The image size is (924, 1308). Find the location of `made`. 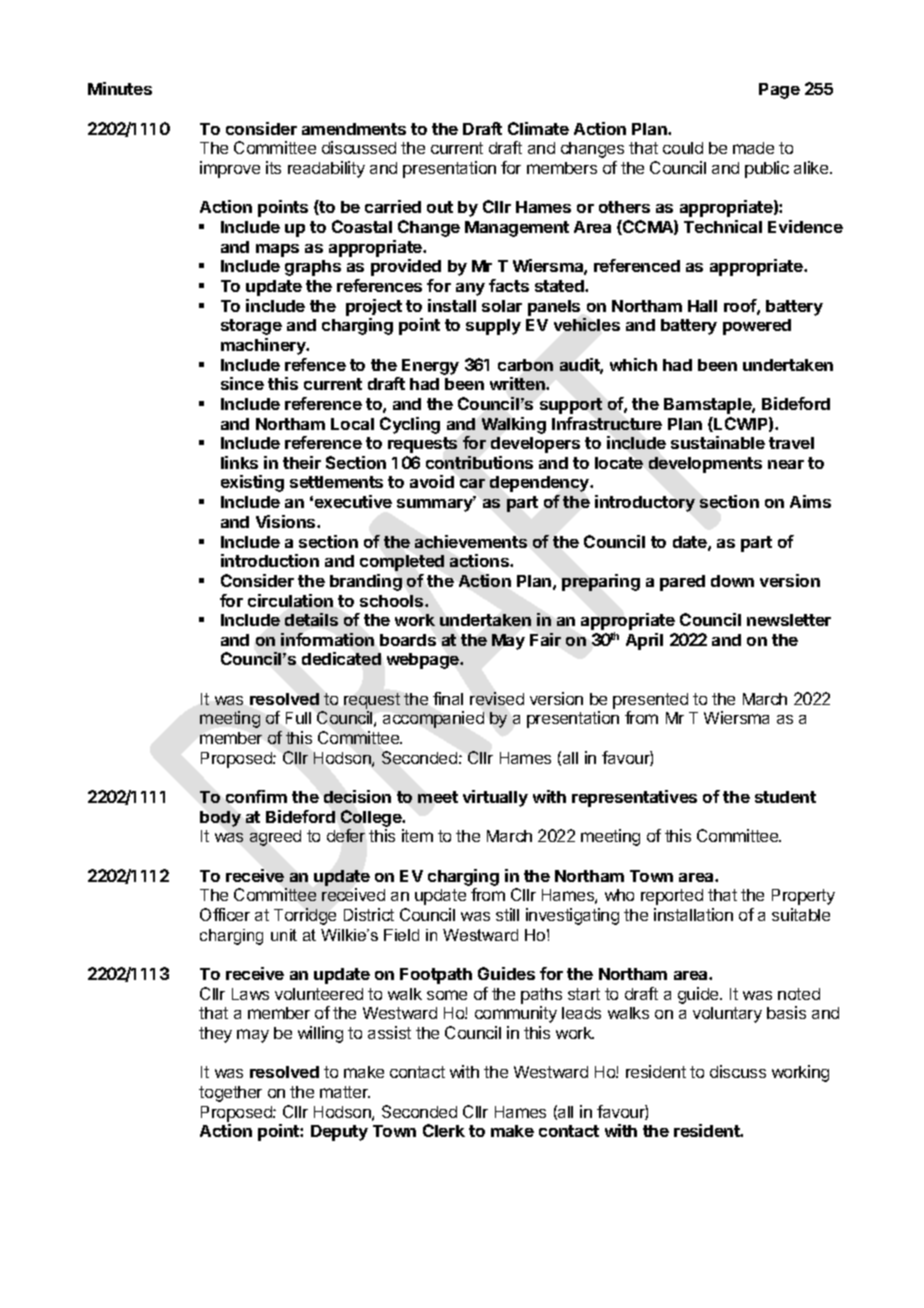

made is located at coordinates (753, 148).
